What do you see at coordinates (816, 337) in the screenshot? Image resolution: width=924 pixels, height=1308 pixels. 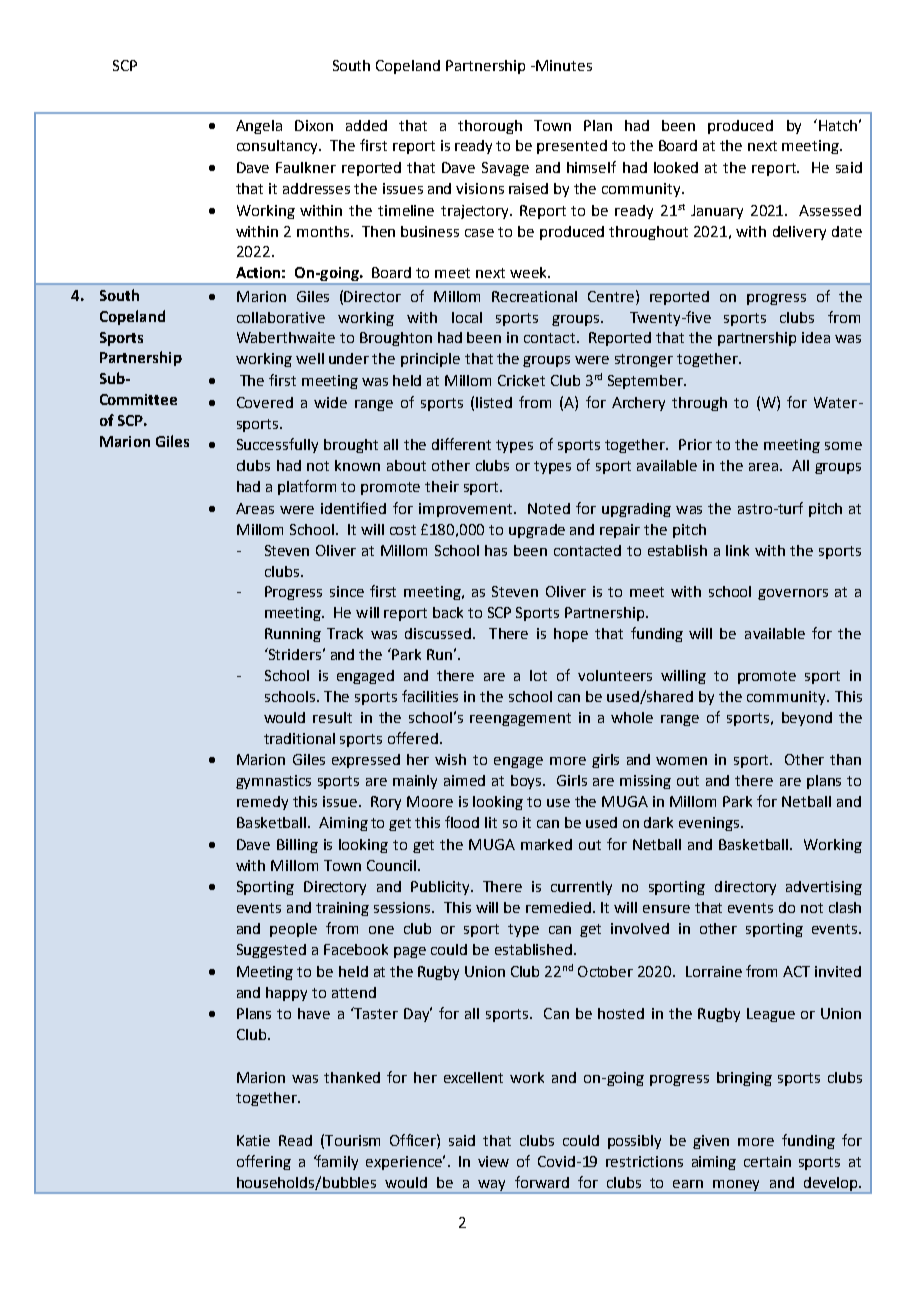 I see `idea` at bounding box center [816, 337].
